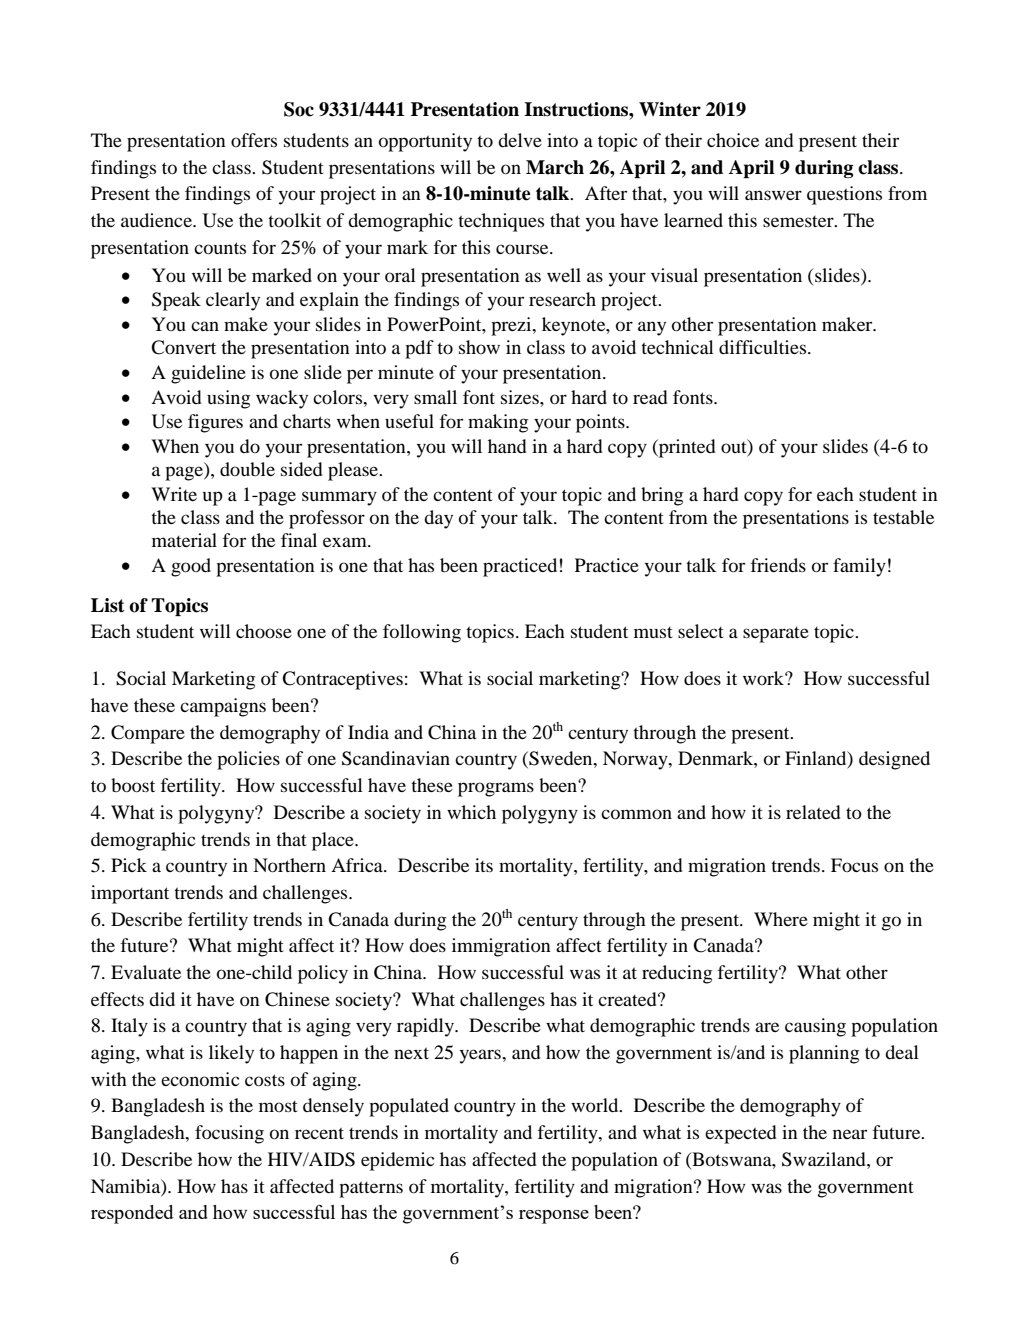  I want to click on following, so click(422, 633).
